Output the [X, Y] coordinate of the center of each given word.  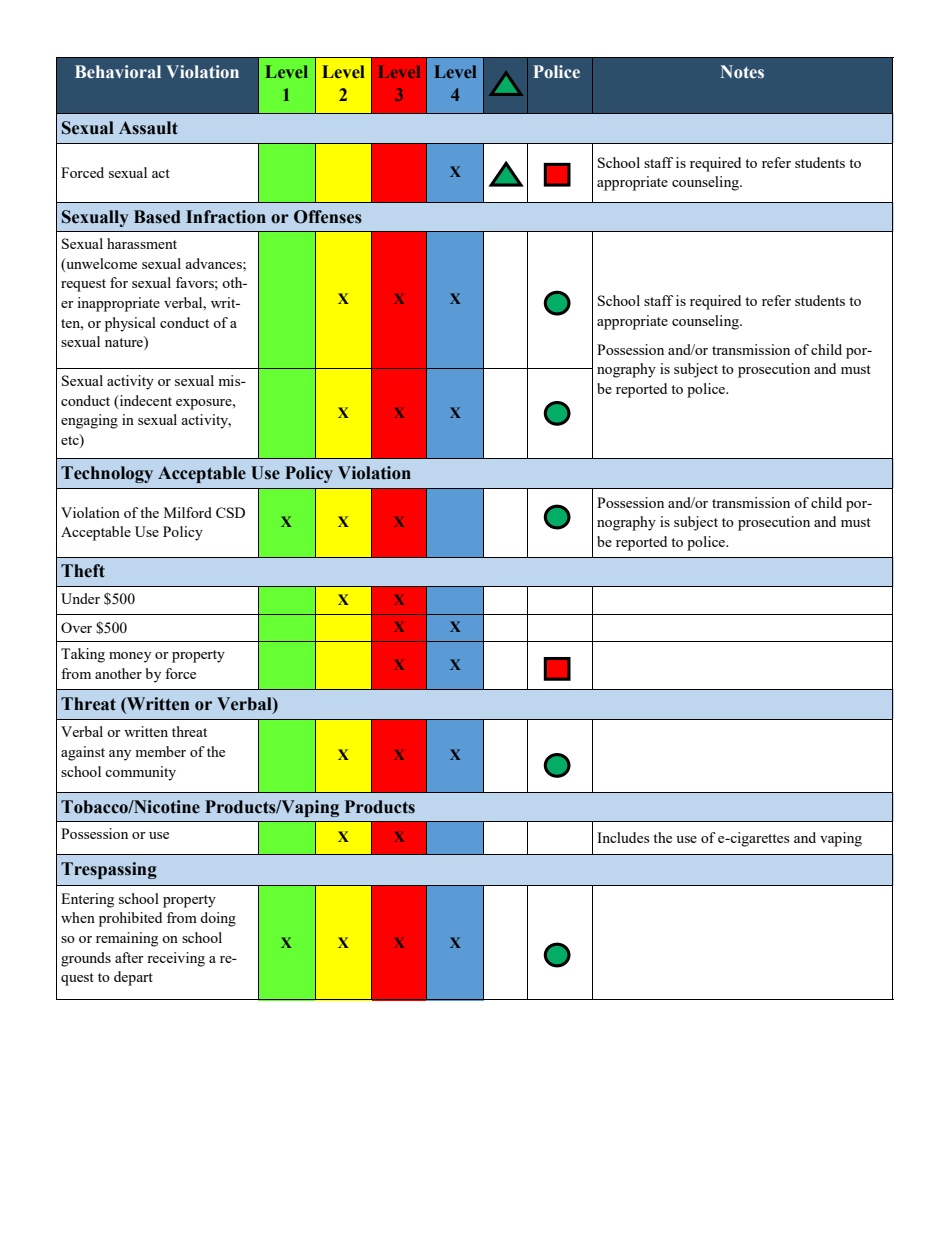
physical [130, 324]
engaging [89, 421]
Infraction [226, 217]
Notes [742, 72]
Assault [148, 128]
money [130, 657]
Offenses [328, 217]
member [160, 751]
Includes [623, 837]
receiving [176, 959]
